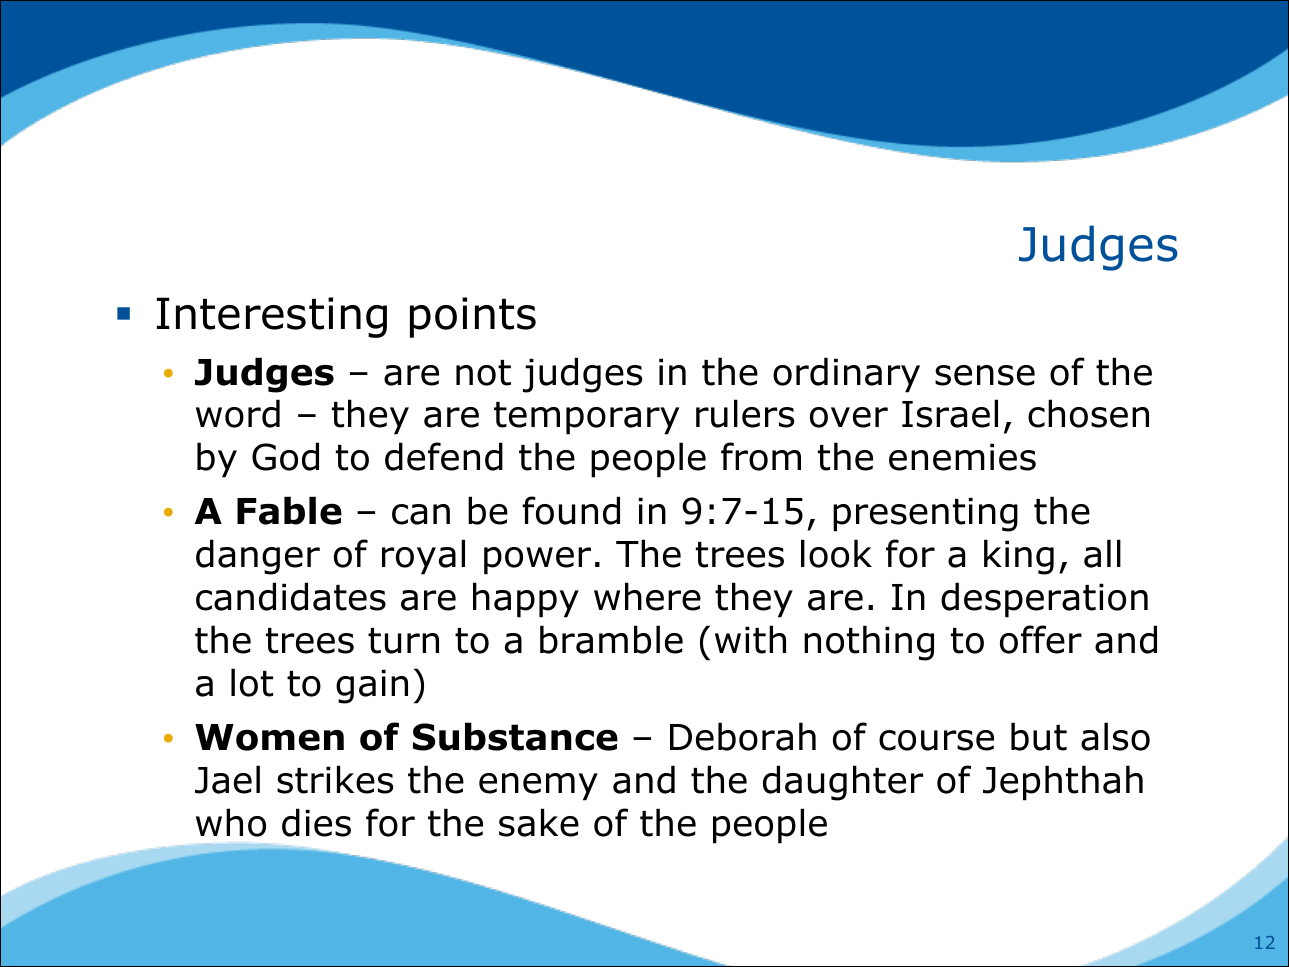 The image size is (1289, 967). What do you see at coordinates (272, 317) in the screenshot?
I see `Interesting` at bounding box center [272, 317].
